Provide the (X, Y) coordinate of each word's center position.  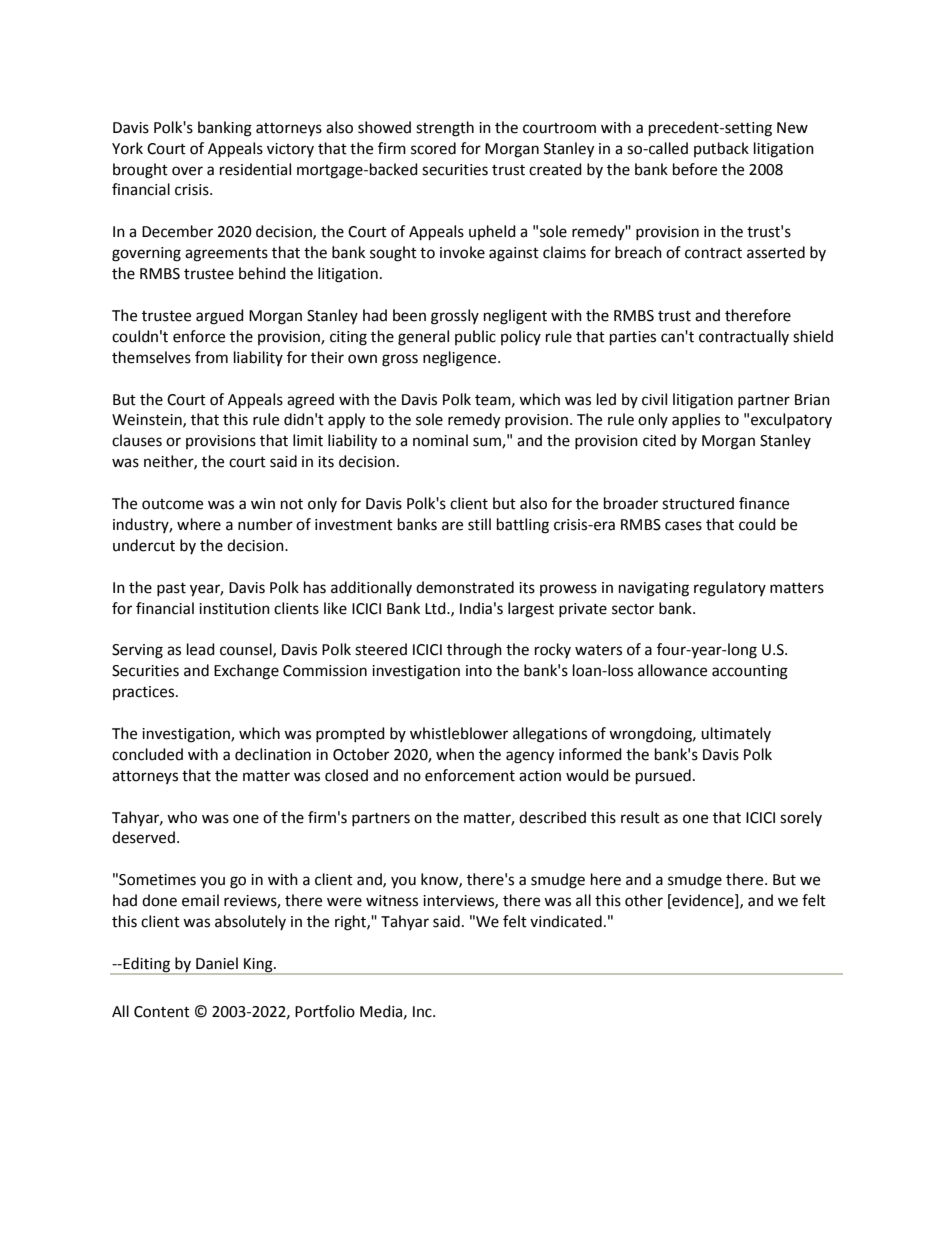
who (182, 817)
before (695, 169)
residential (255, 169)
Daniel (217, 963)
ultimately (736, 734)
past (171, 589)
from (211, 357)
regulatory (730, 589)
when (455, 754)
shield (813, 336)
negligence (461, 359)
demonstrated (465, 587)
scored (433, 148)
